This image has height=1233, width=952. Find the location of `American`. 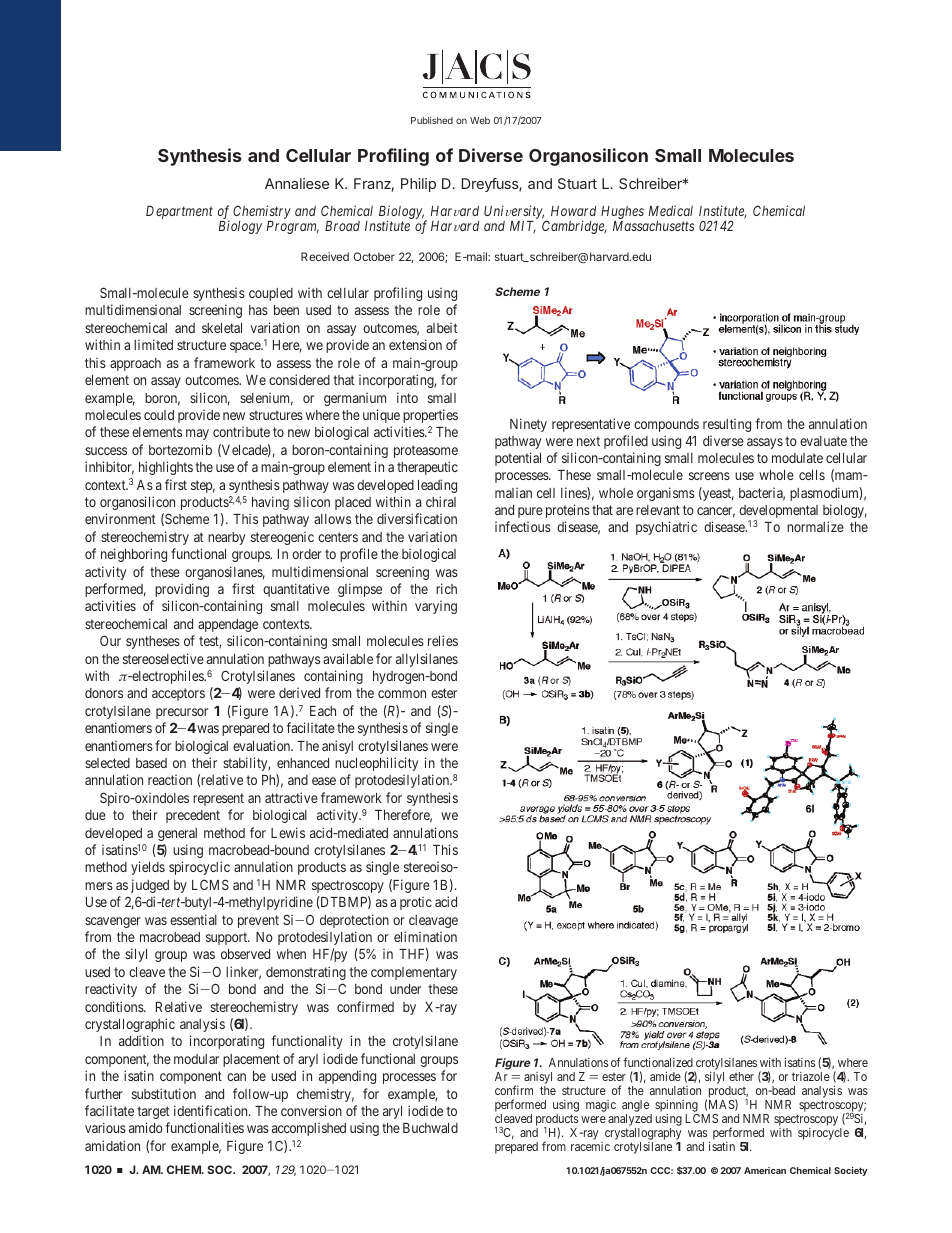

American is located at coordinates (765, 1170).
